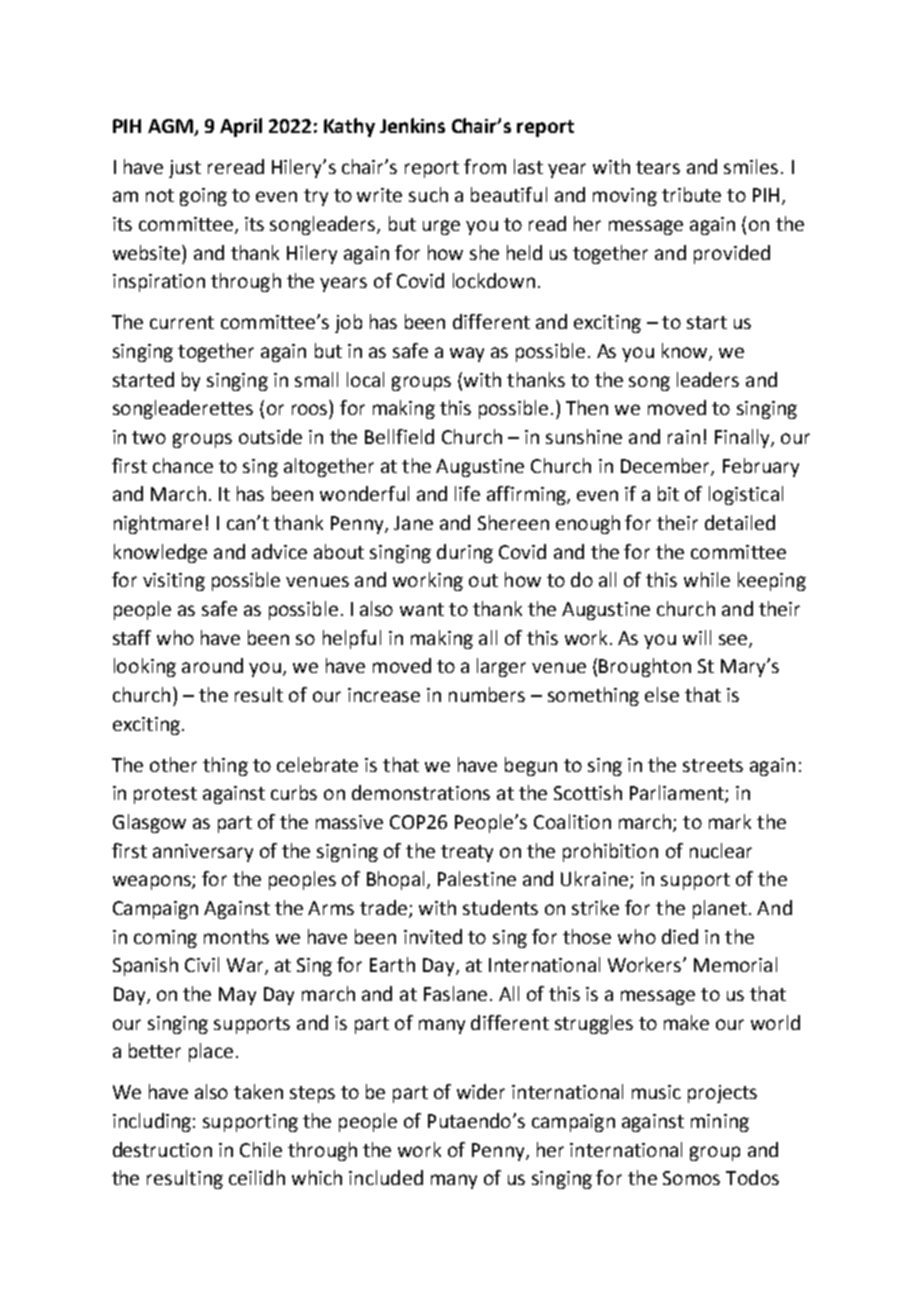 The image size is (924, 1308). What do you see at coordinates (658, 167) in the screenshot?
I see `tears` at bounding box center [658, 167].
